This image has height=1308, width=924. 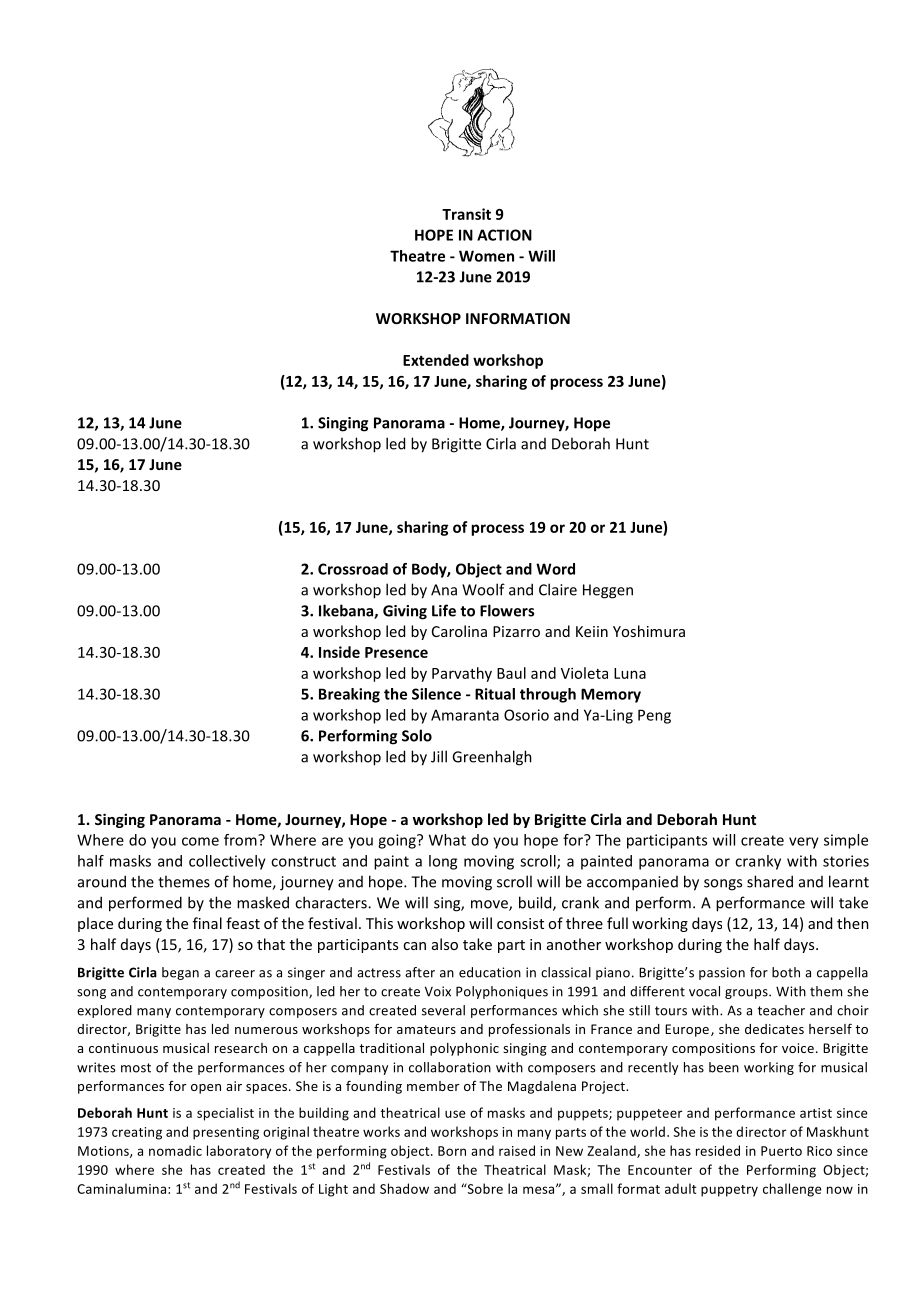 I want to click on Women, so click(x=486, y=256).
